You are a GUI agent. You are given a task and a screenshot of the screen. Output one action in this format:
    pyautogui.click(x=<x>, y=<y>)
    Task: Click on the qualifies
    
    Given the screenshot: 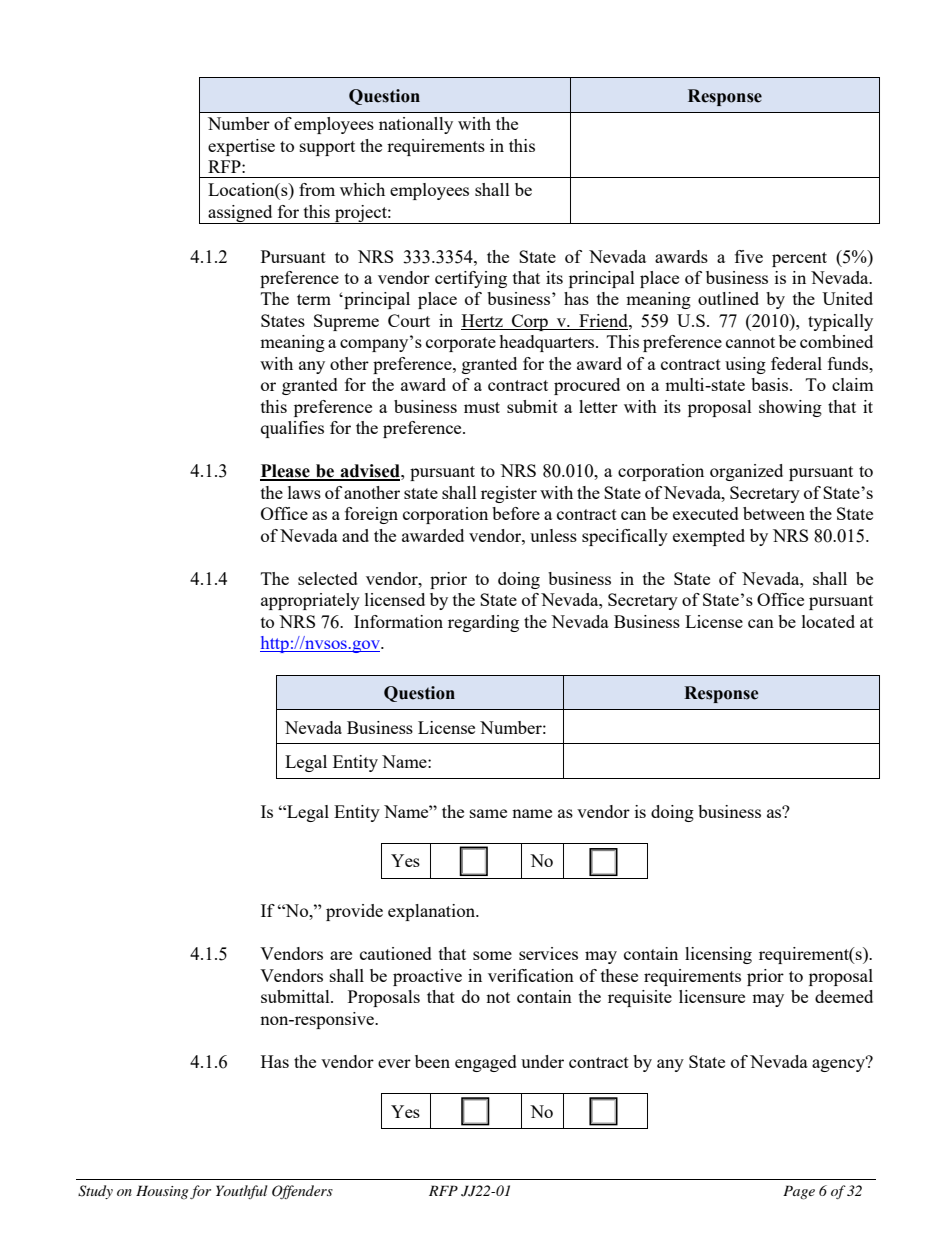 What is the action you would take?
    pyautogui.click(x=292, y=429)
